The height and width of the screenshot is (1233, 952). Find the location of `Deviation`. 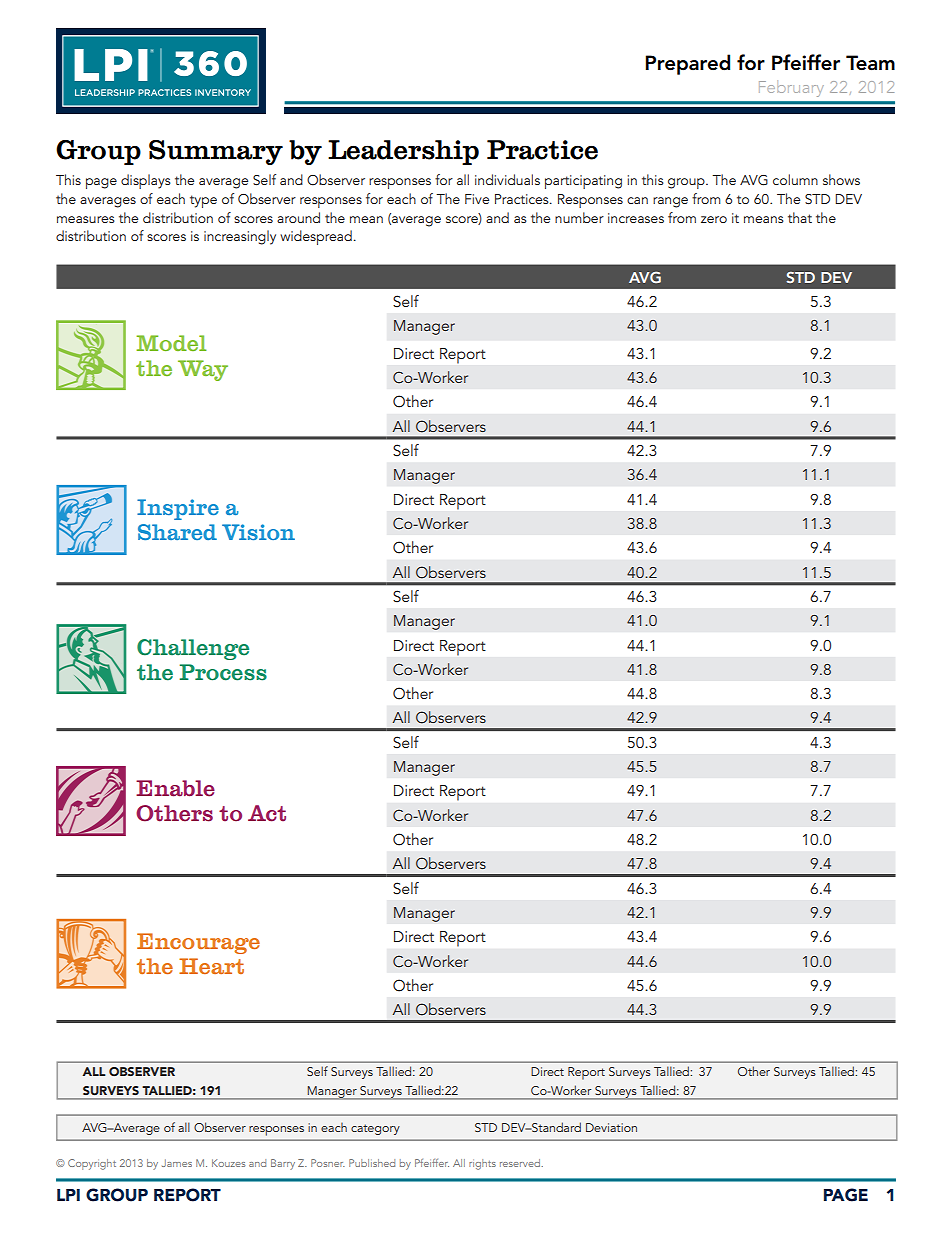

Deviation is located at coordinates (611, 1127).
